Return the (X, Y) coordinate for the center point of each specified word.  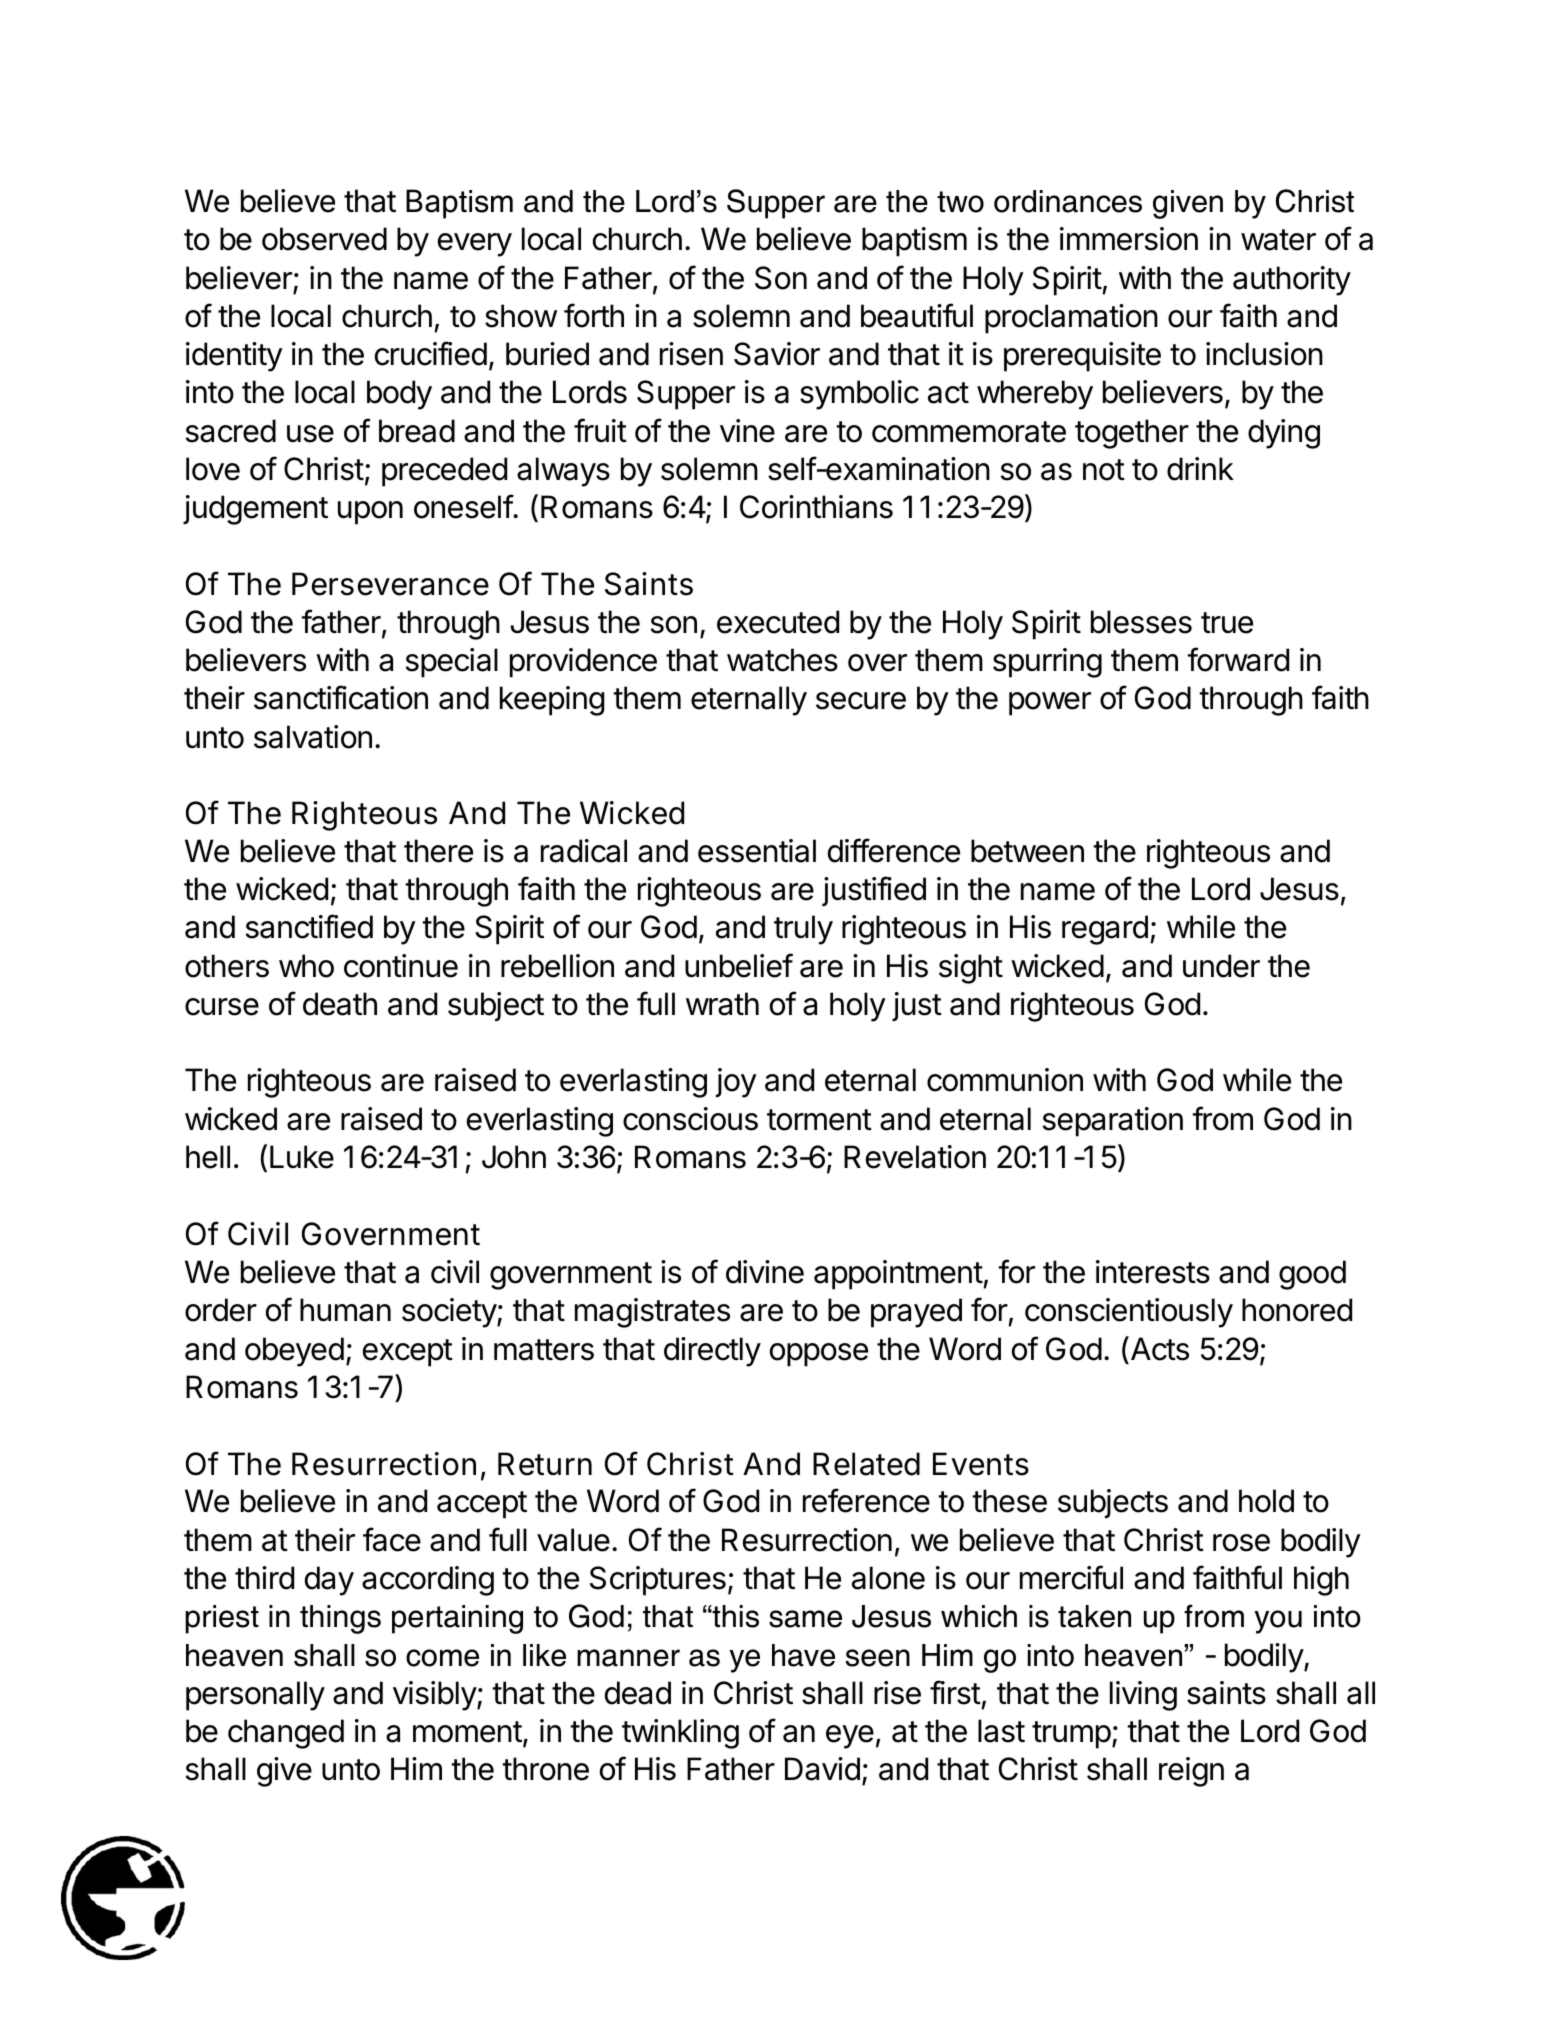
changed (286, 1734)
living (1143, 1696)
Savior (777, 354)
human (345, 1310)
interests (1153, 1272)
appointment (899, 1275)
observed (324, 239)
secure (861, 701)
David (822, 1769)
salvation (313, 737)
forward (1238, 659)
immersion (1129, 239)
